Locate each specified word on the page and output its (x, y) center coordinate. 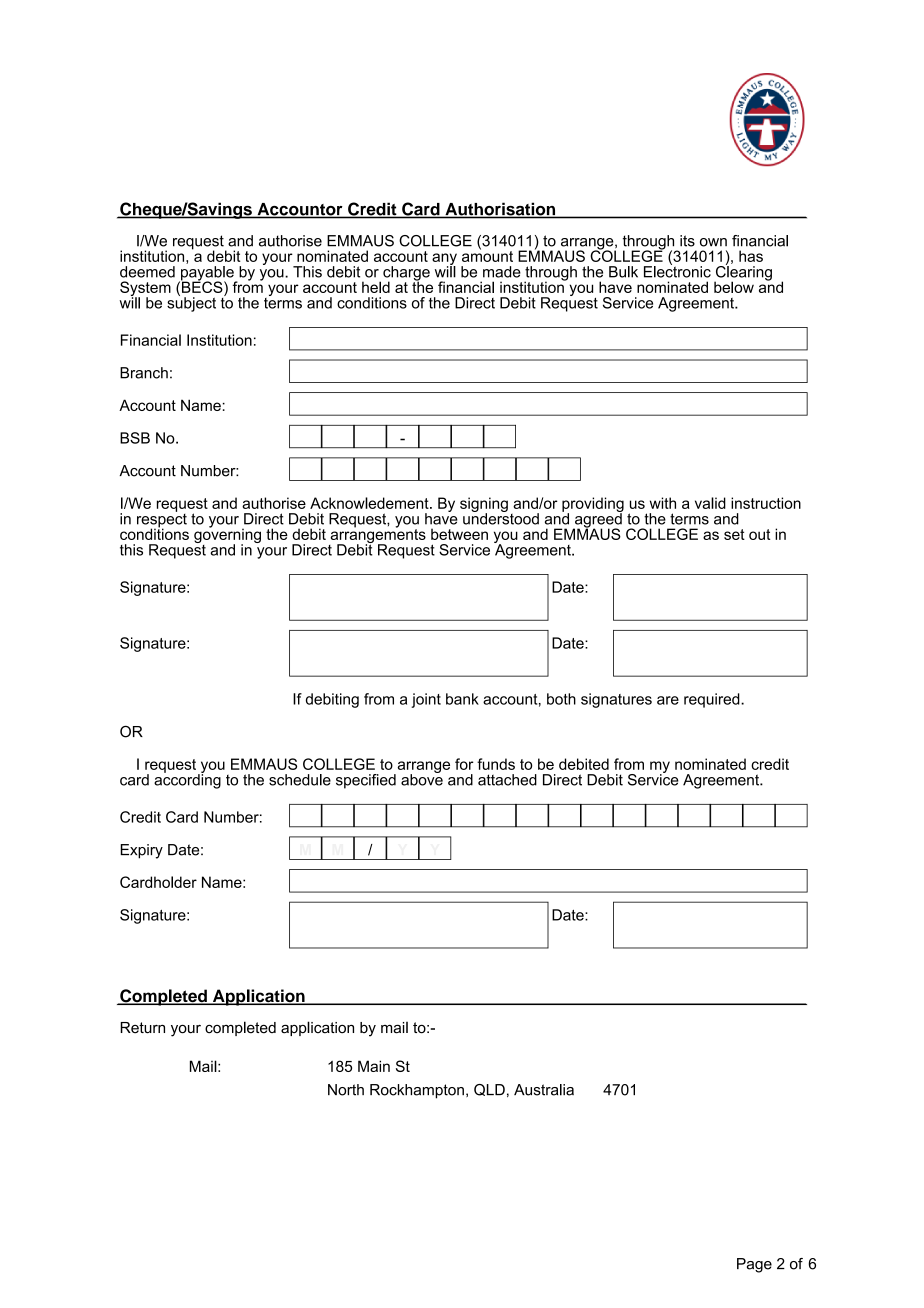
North (346, 1090)
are (668, 700)
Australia (544, 1090)
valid (710, 503)
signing (484, 505)
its (687, 241)
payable (207, 274)
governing (227, 536)
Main (374, 1066)
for (464, 764)
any (444, 260)
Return (142, 1028)
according (187, 780)
